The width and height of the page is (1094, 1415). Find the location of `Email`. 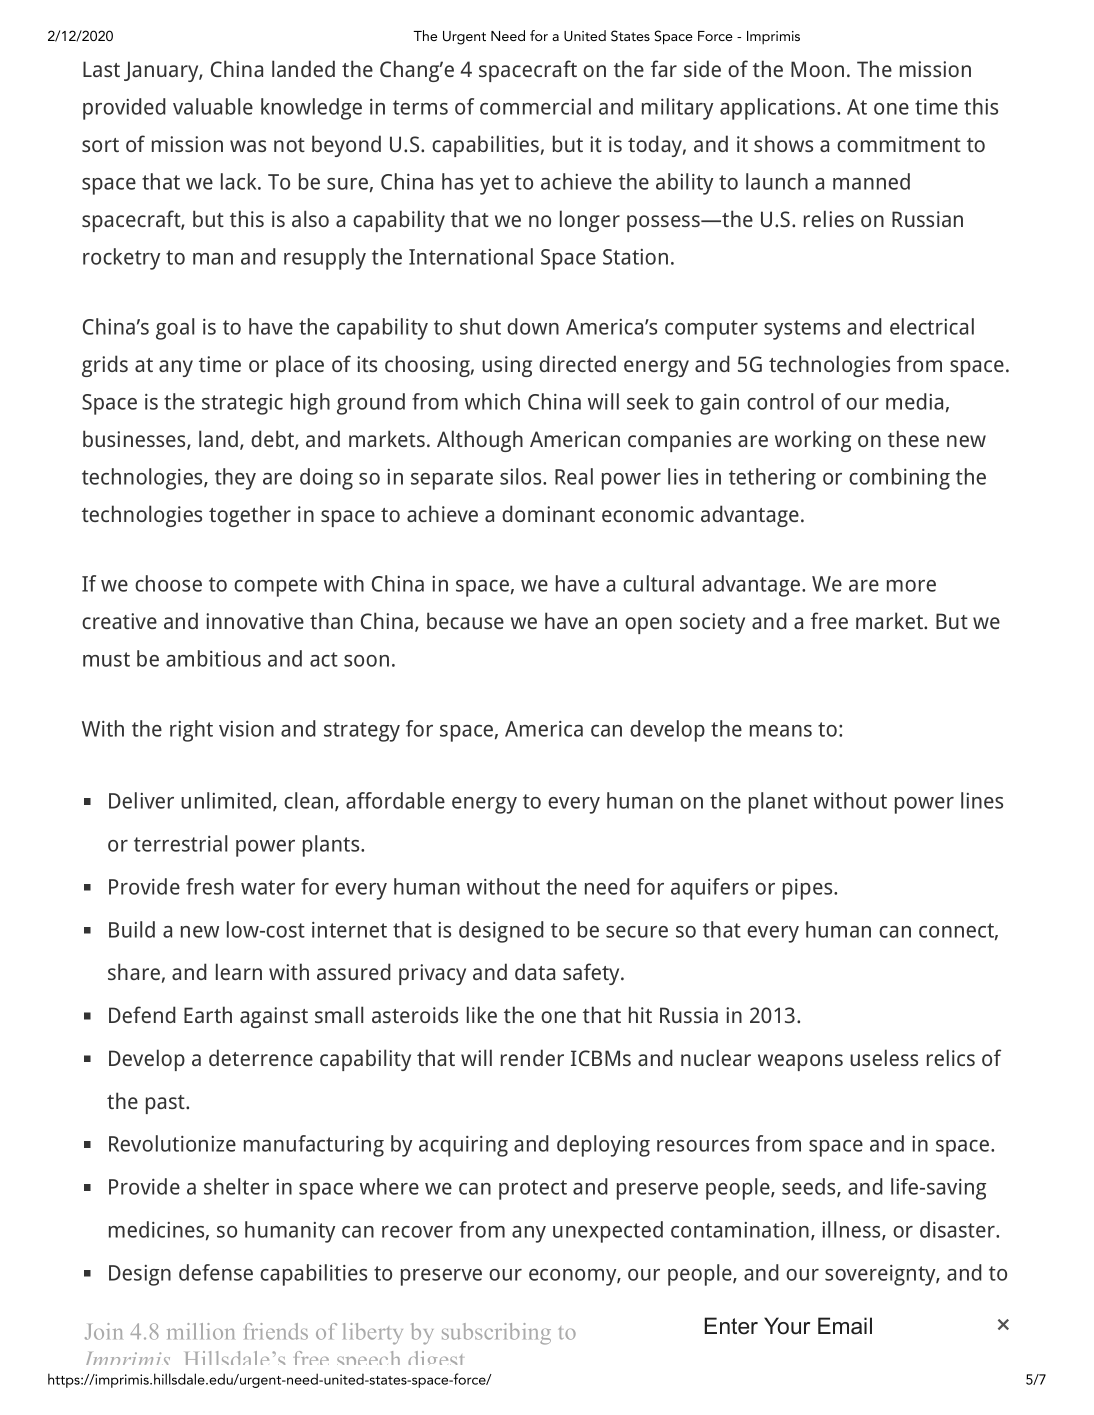

Email is located at coordinates (845, 1326).
